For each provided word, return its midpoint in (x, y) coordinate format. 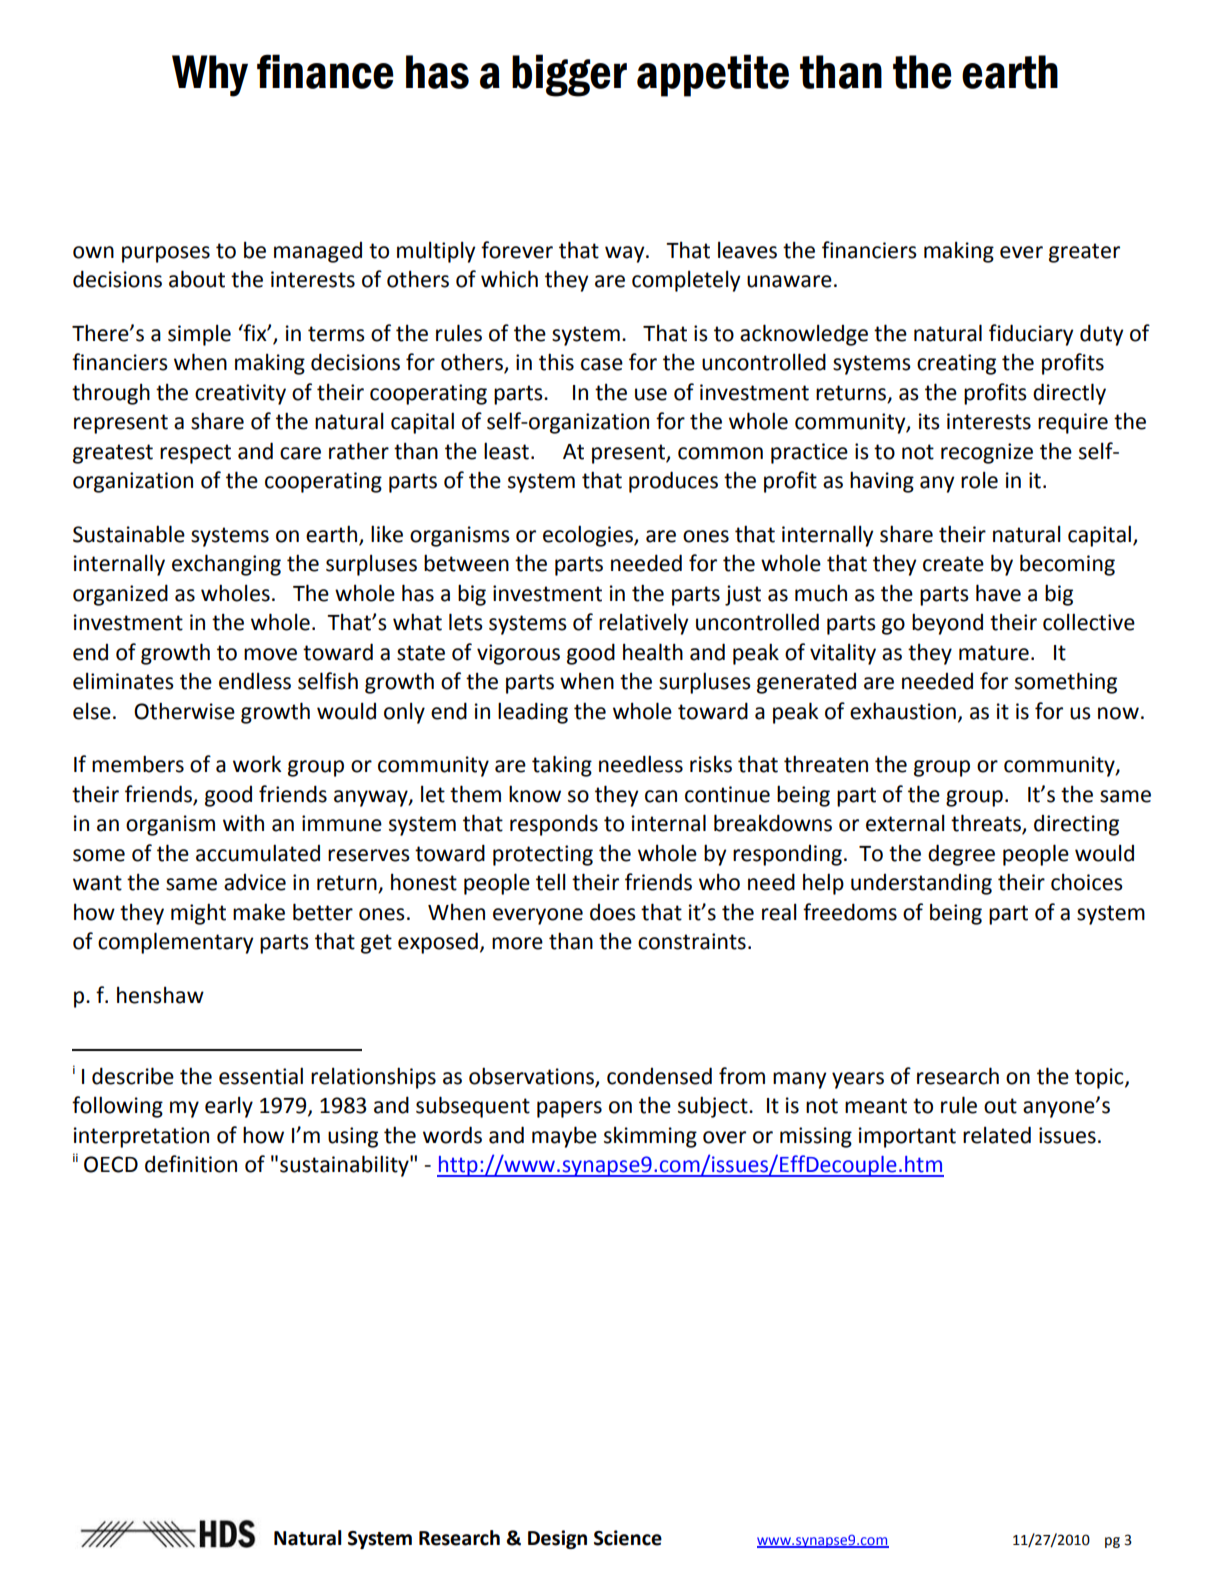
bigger (569, 75)
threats (987, 824)
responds (554, 825)
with (243, 823)
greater (1084, 253)
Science (628, 1538)
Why (210, 76)
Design (557, 1539)
